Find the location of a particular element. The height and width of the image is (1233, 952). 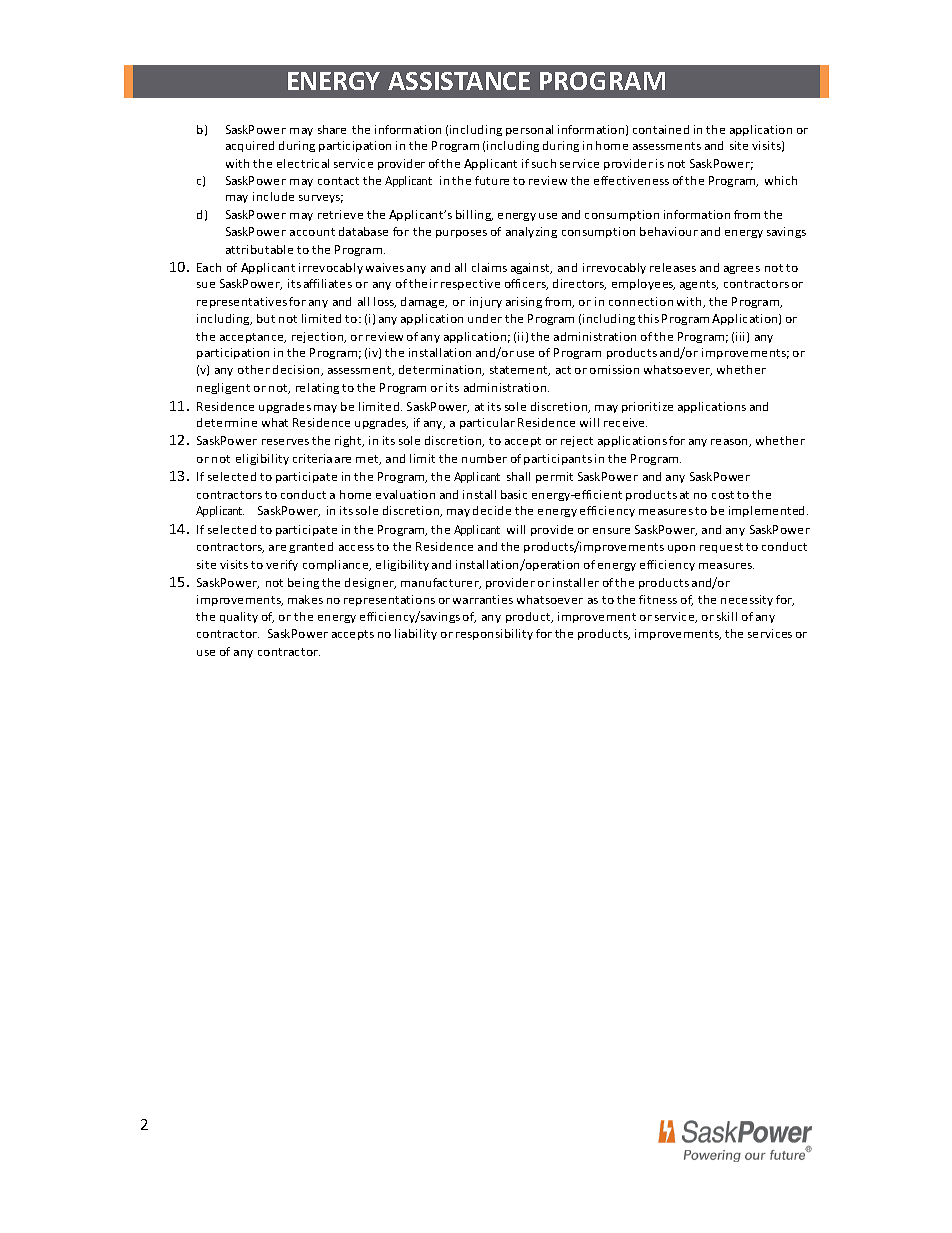

determination is located at coordinates (441, 370).
